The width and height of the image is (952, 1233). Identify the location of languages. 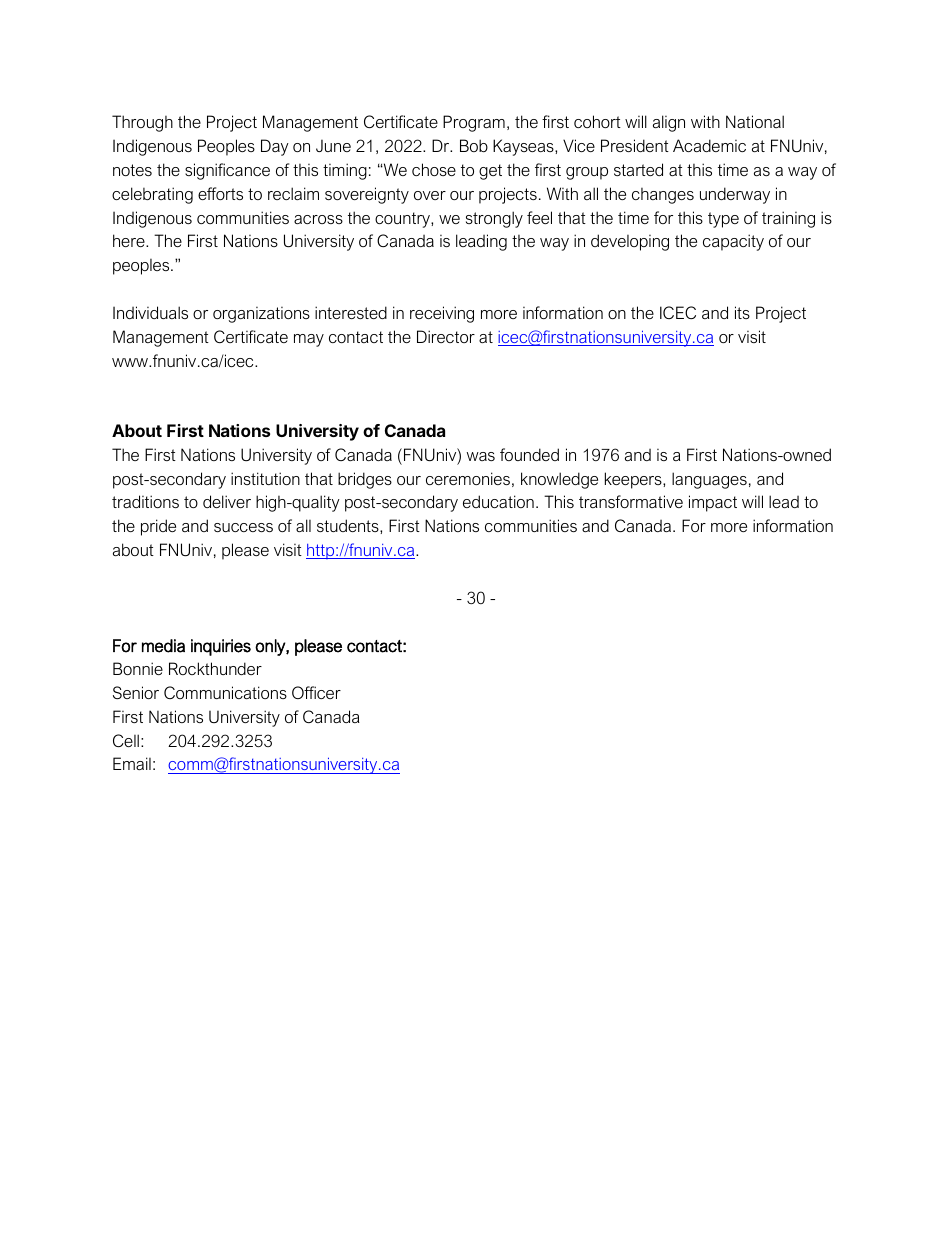
(709, 480).
